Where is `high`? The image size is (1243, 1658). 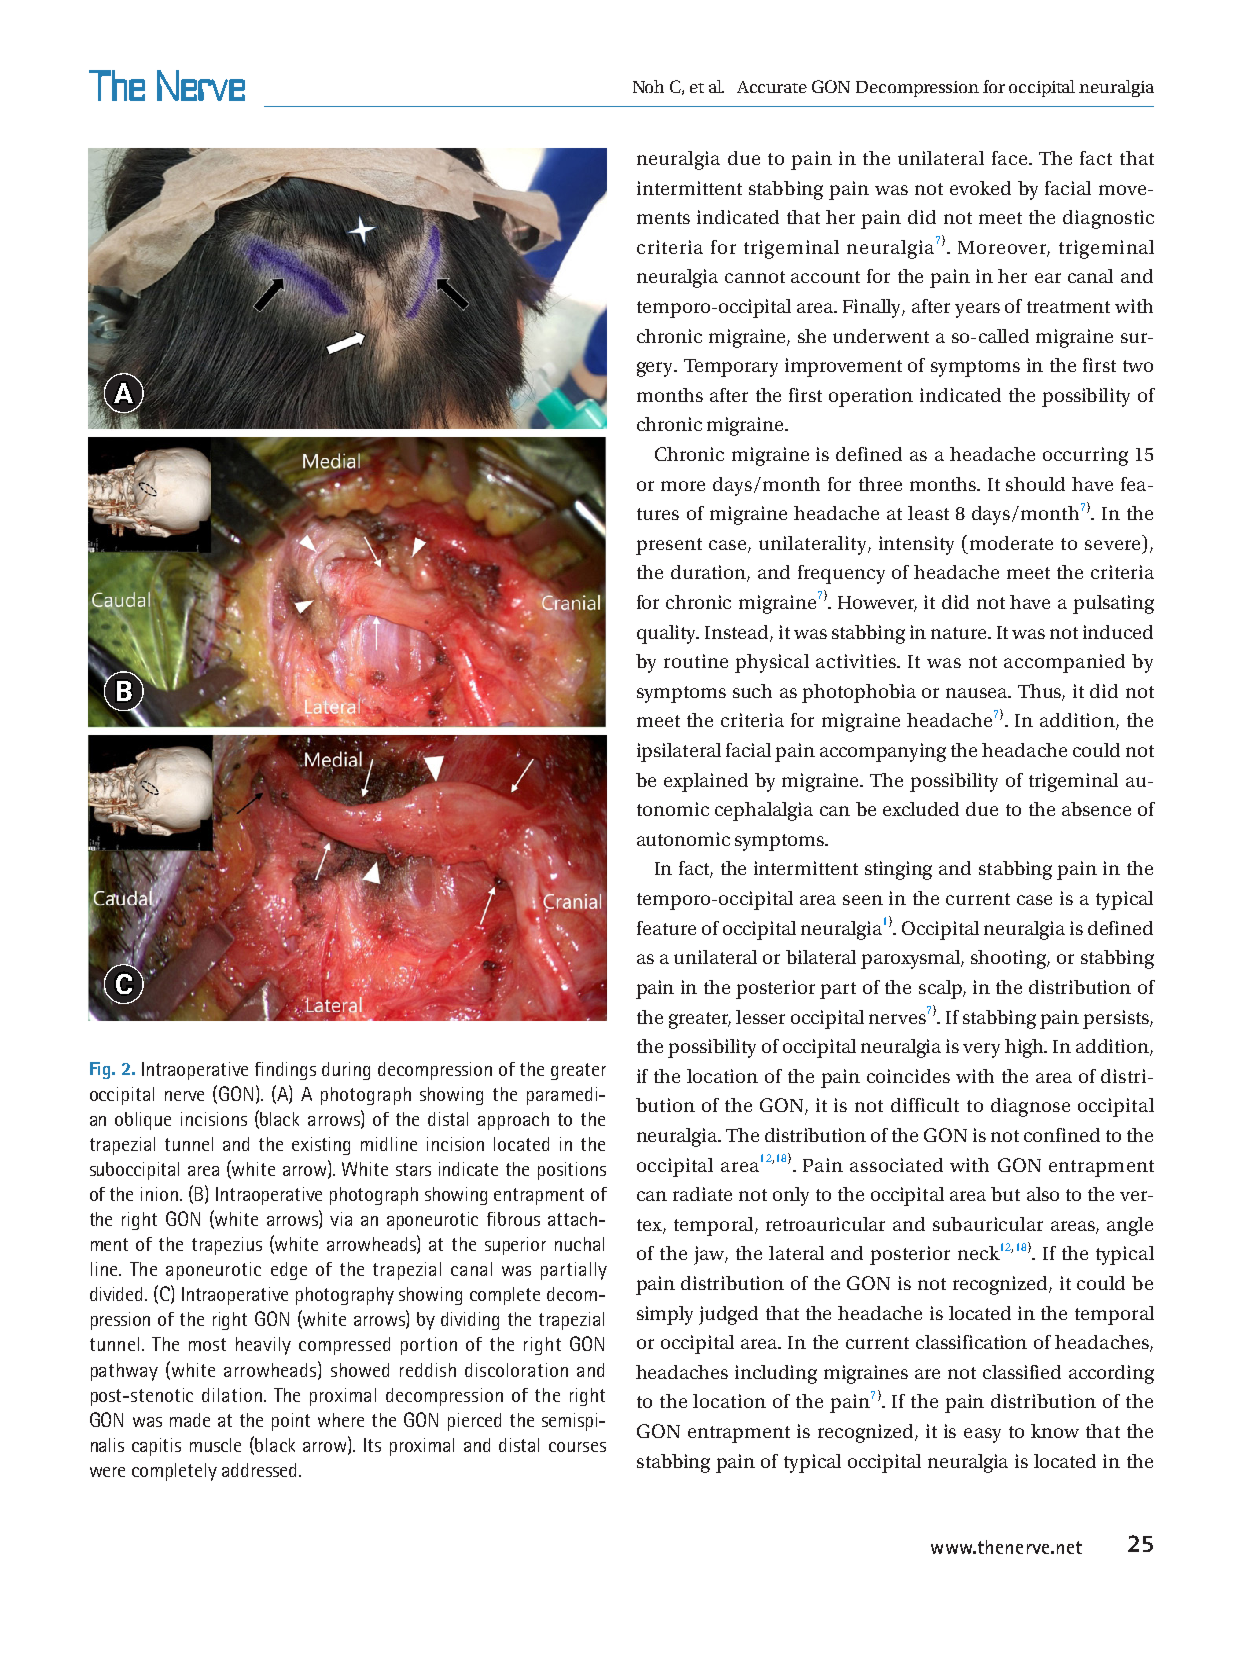 high is located at coordinates (1025, 1048).
